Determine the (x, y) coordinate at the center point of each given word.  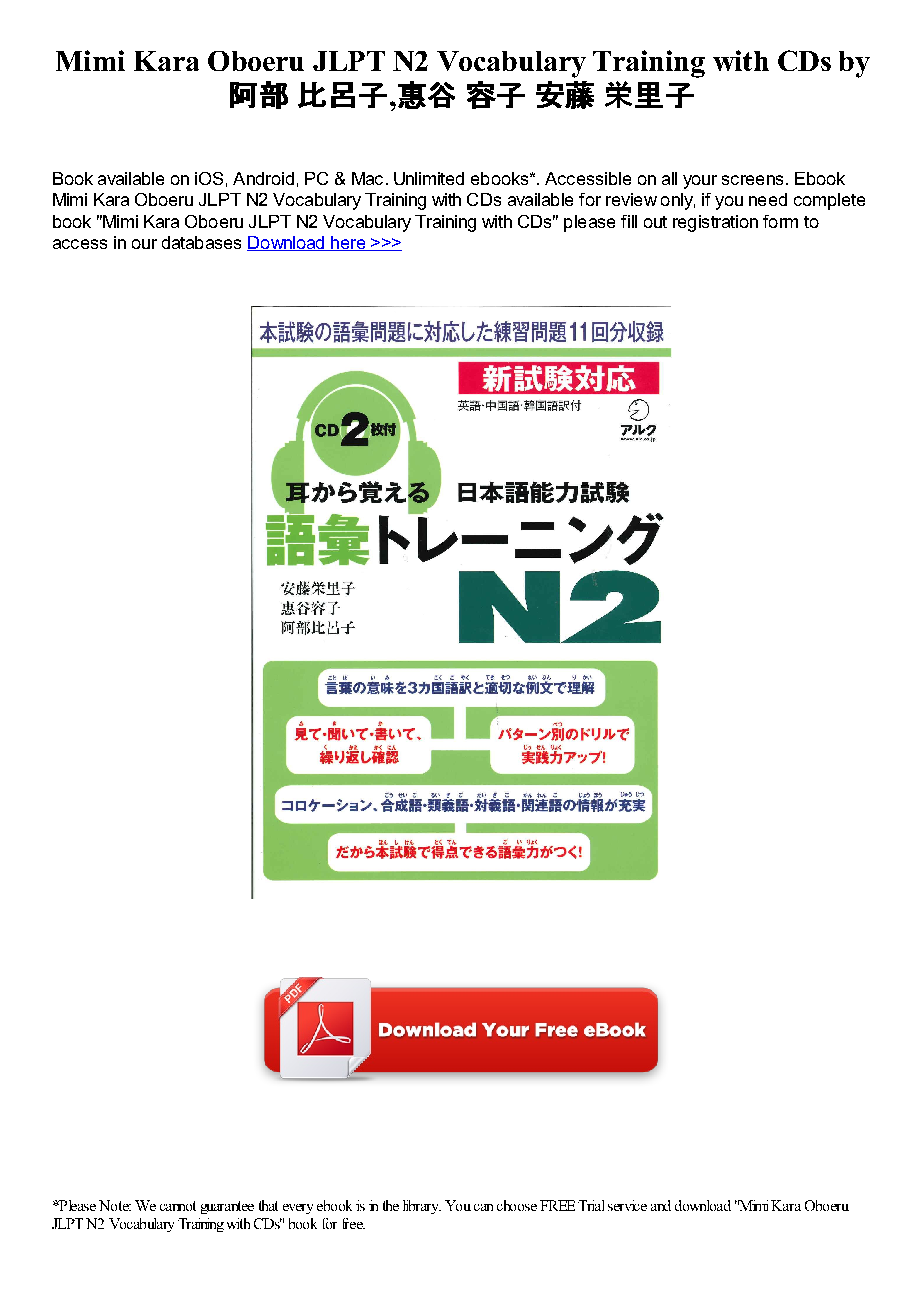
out (655, 222)
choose (517, 1205)
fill (629, 221)
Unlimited (429, 178)
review (631, 199)
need (768, 199)
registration (715, 223)
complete (829, 201)
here (348, 243)
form (780, 221)
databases (201, 242)
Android (263, 178)
